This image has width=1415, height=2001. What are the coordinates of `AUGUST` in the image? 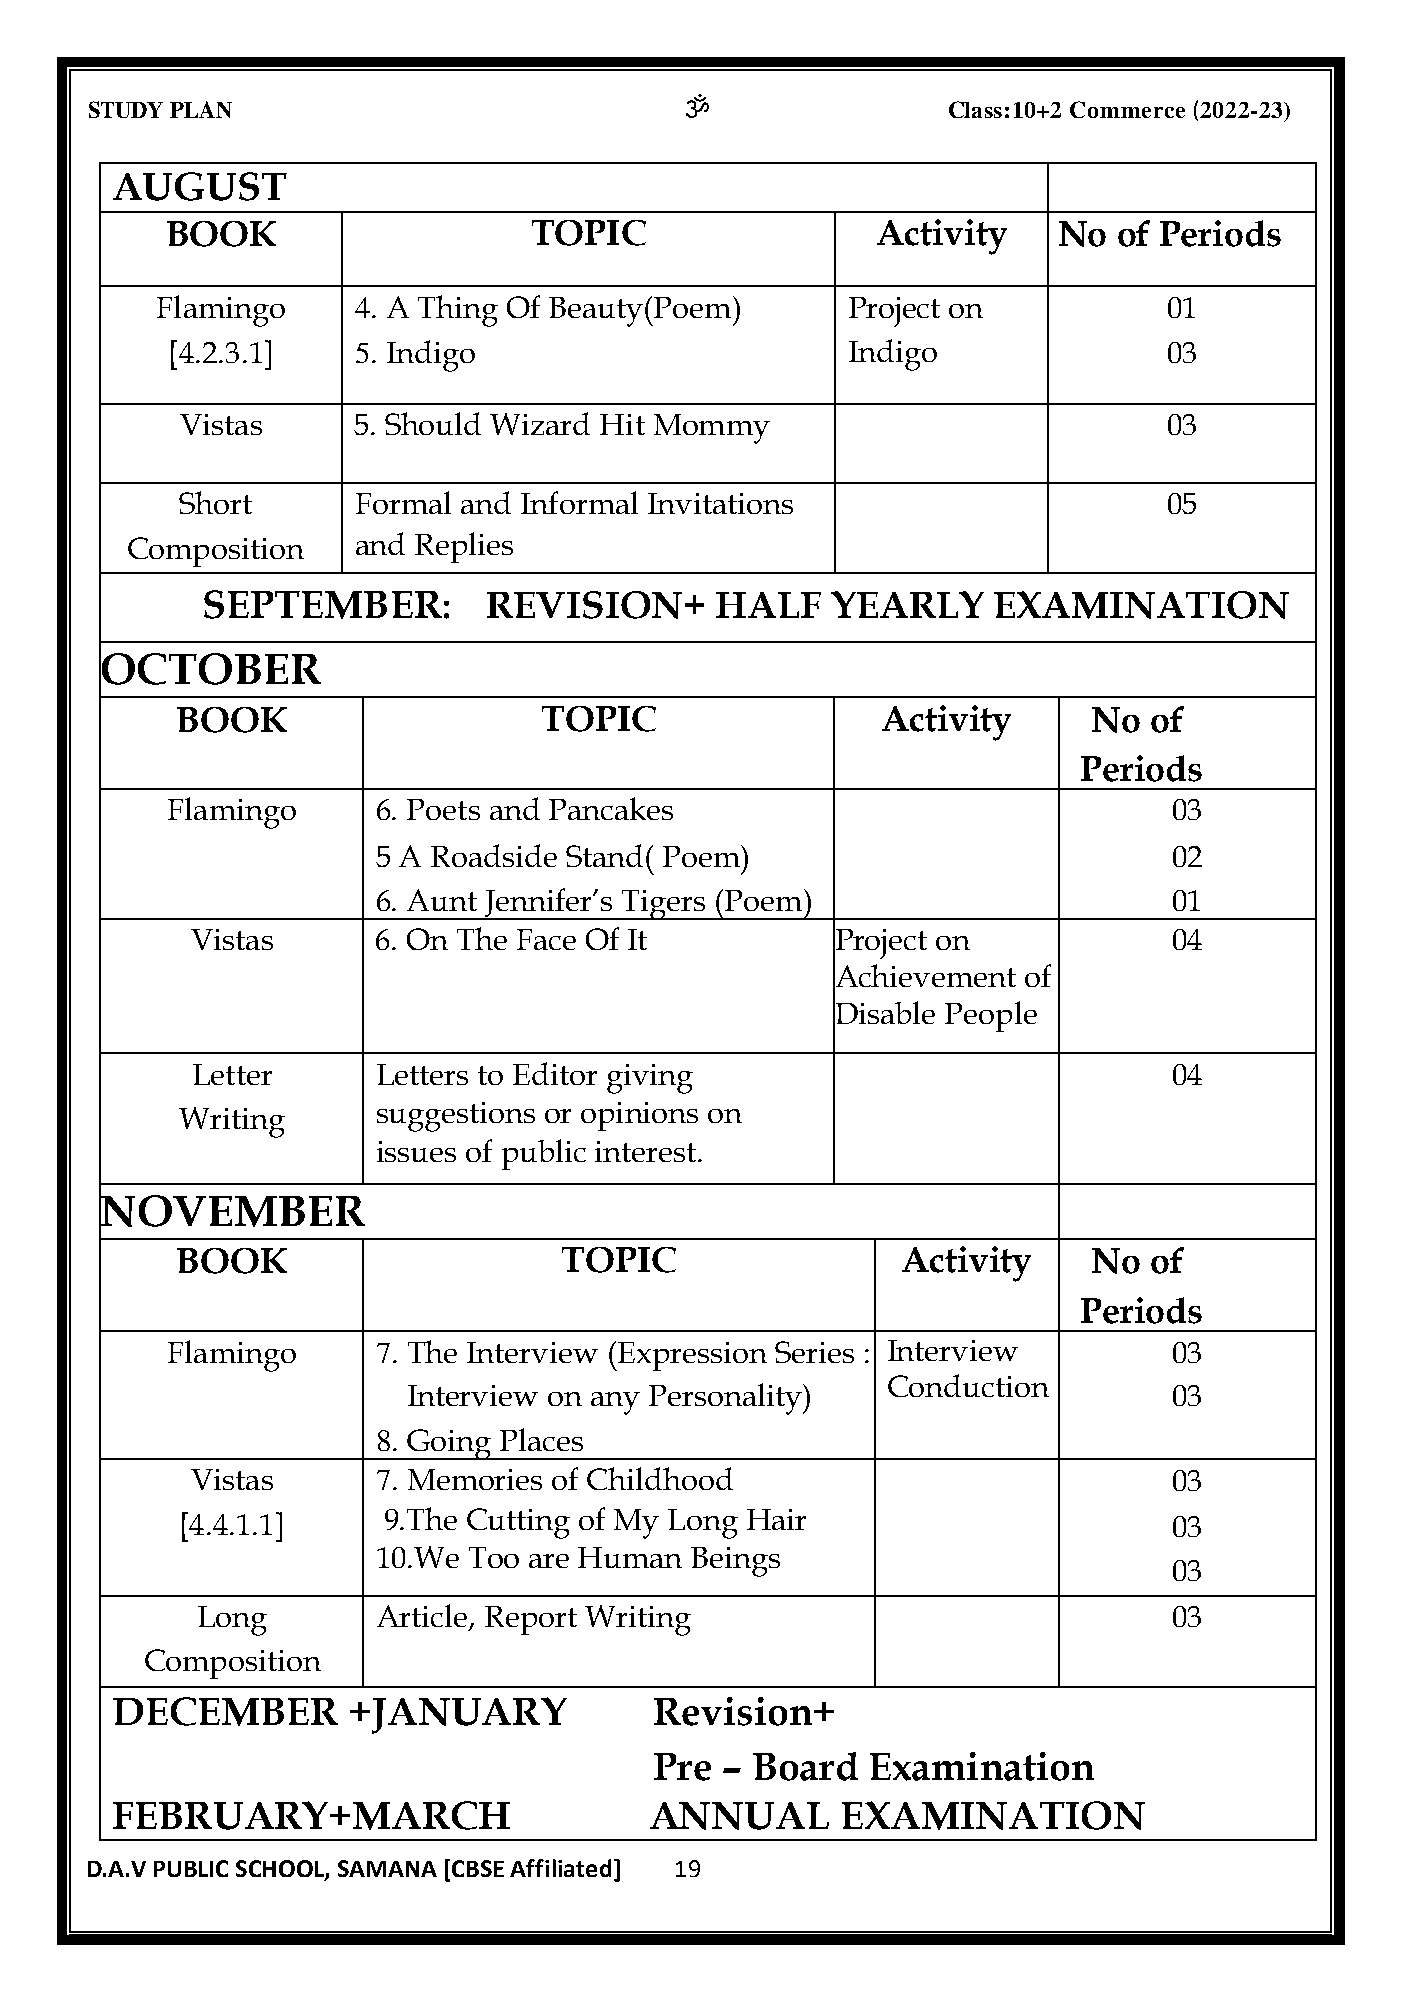 It's located at (200, 186).
